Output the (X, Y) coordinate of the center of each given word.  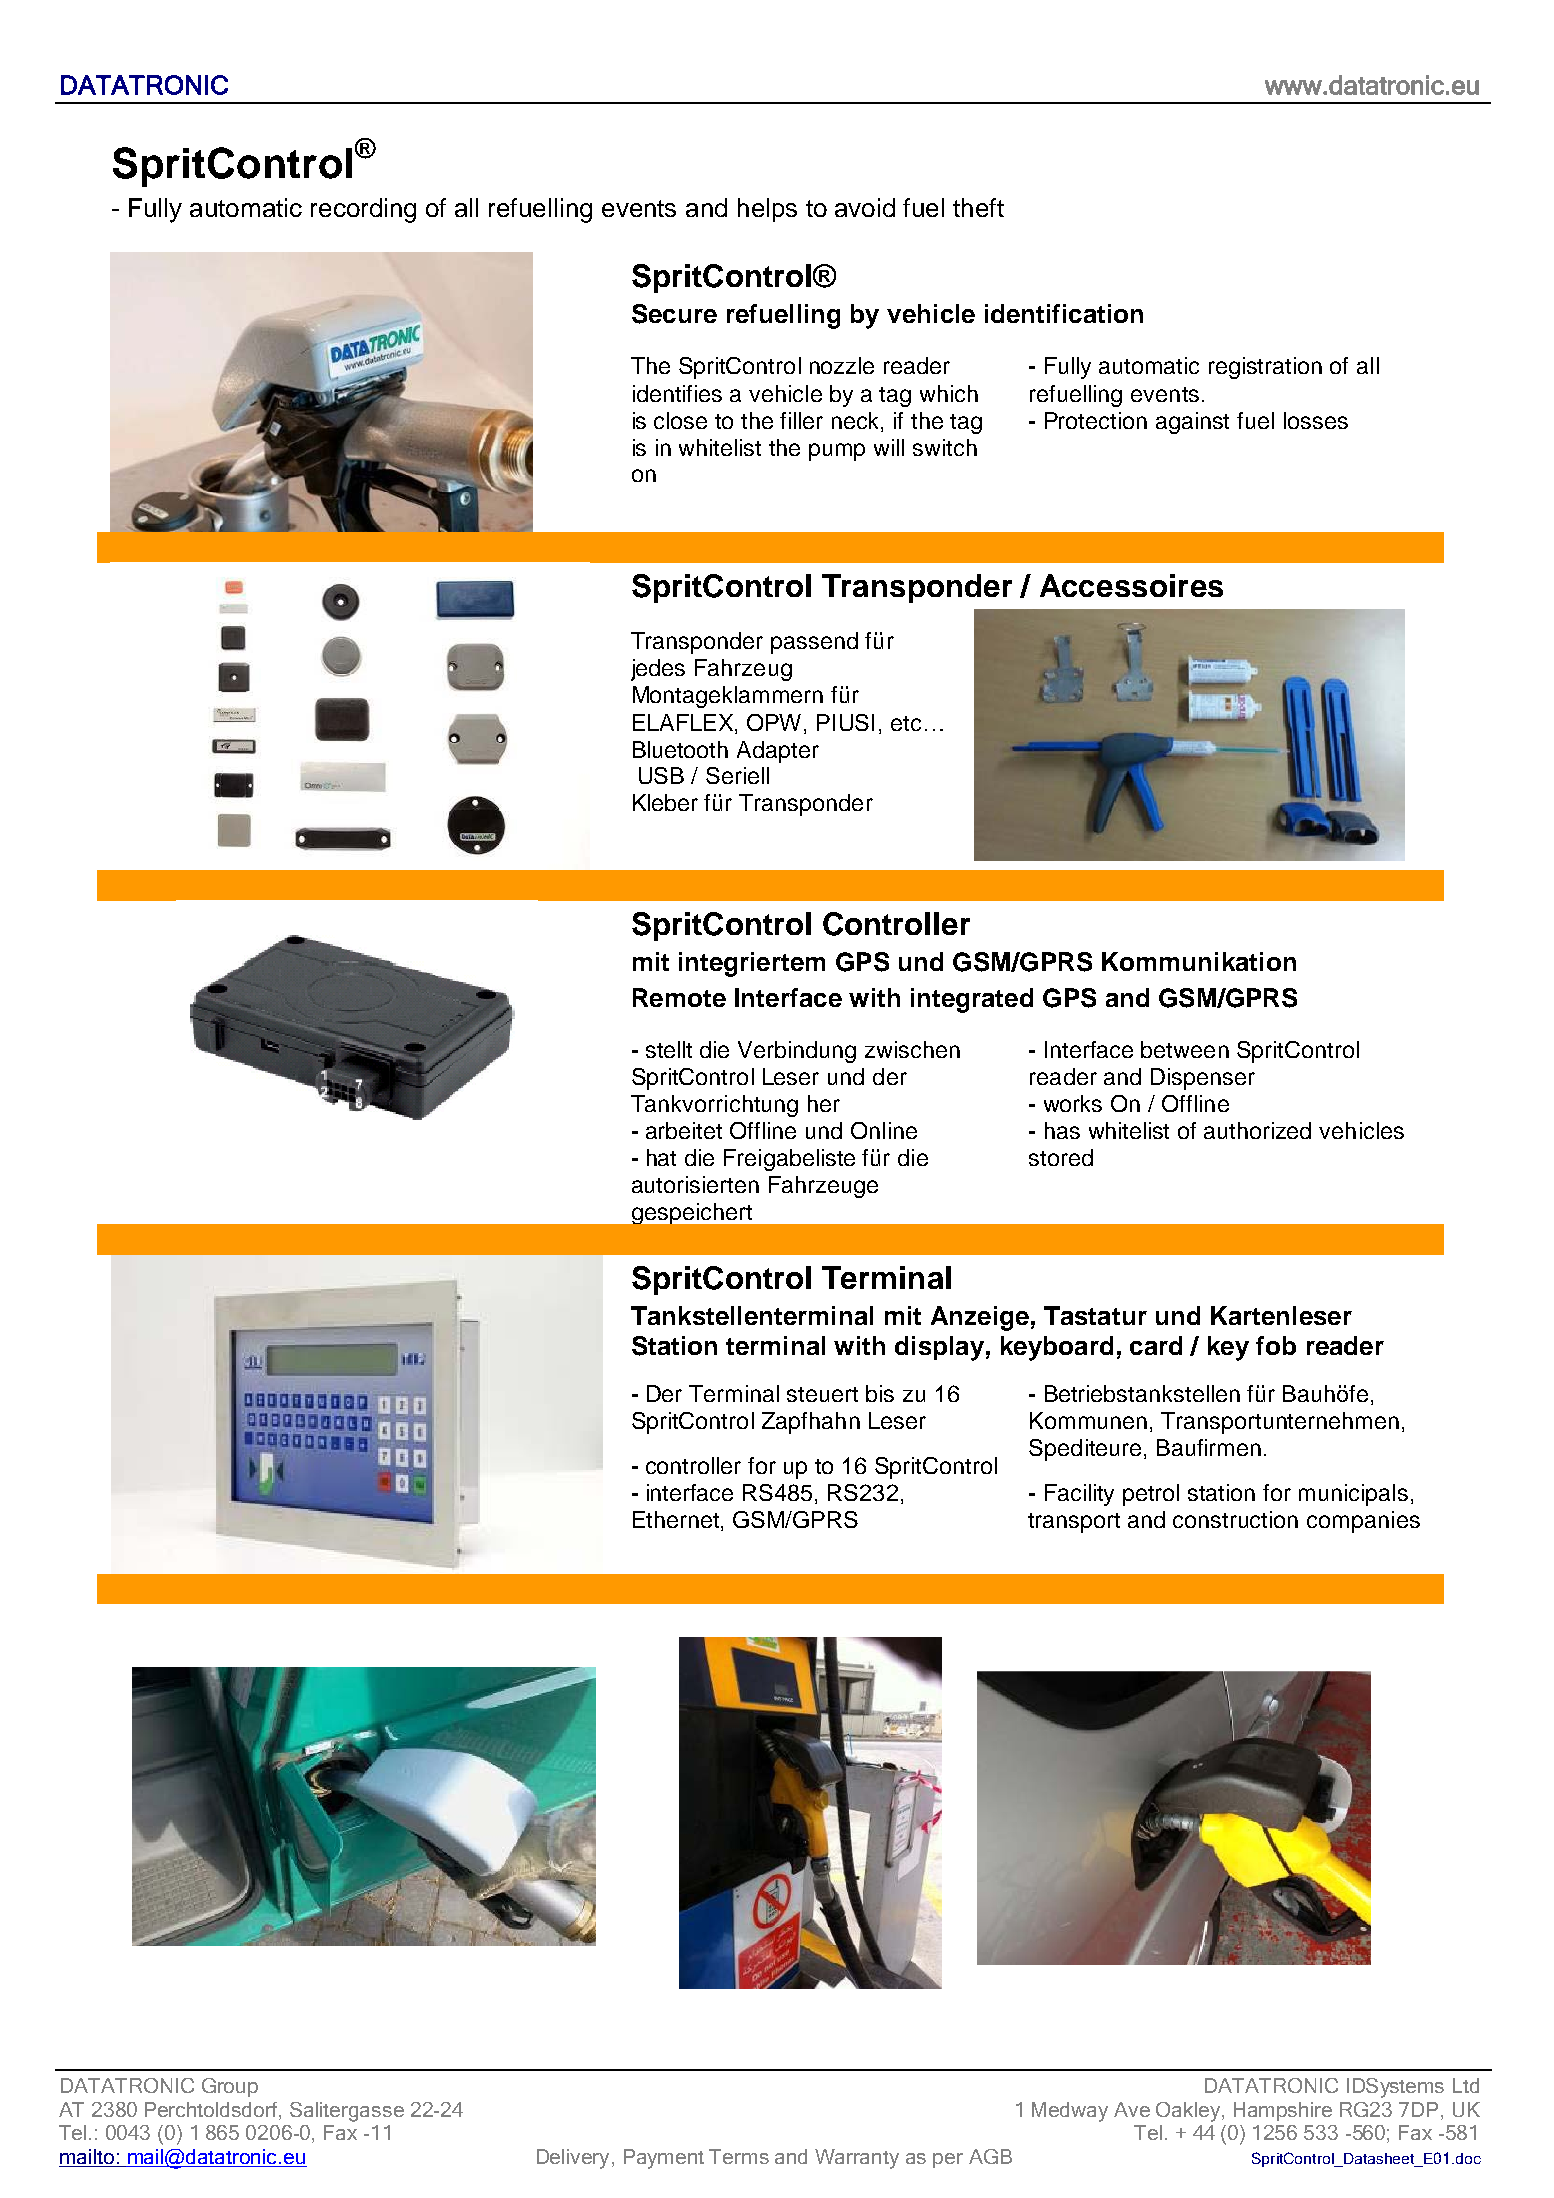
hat (661, 1157)
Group (230, 2087)
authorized (1257, 1130)
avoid (865, 207)
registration (1265, 368)
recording (363, 210)
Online (884, 1130)
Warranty (857, 2159)
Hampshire (1283, 2111)
